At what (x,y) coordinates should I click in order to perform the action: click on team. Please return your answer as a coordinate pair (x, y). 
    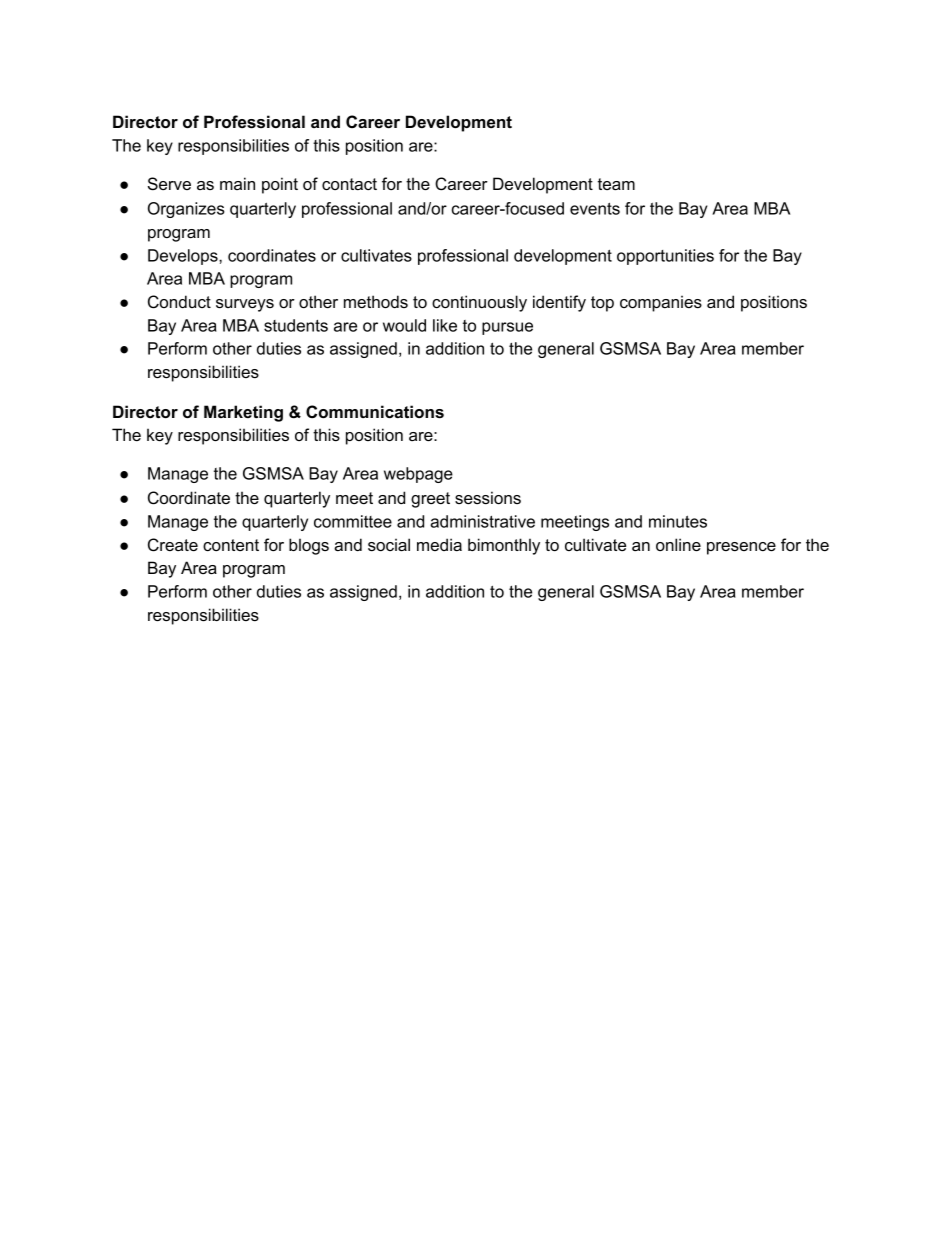
    Looking at the image, I should click on (616, 184).
